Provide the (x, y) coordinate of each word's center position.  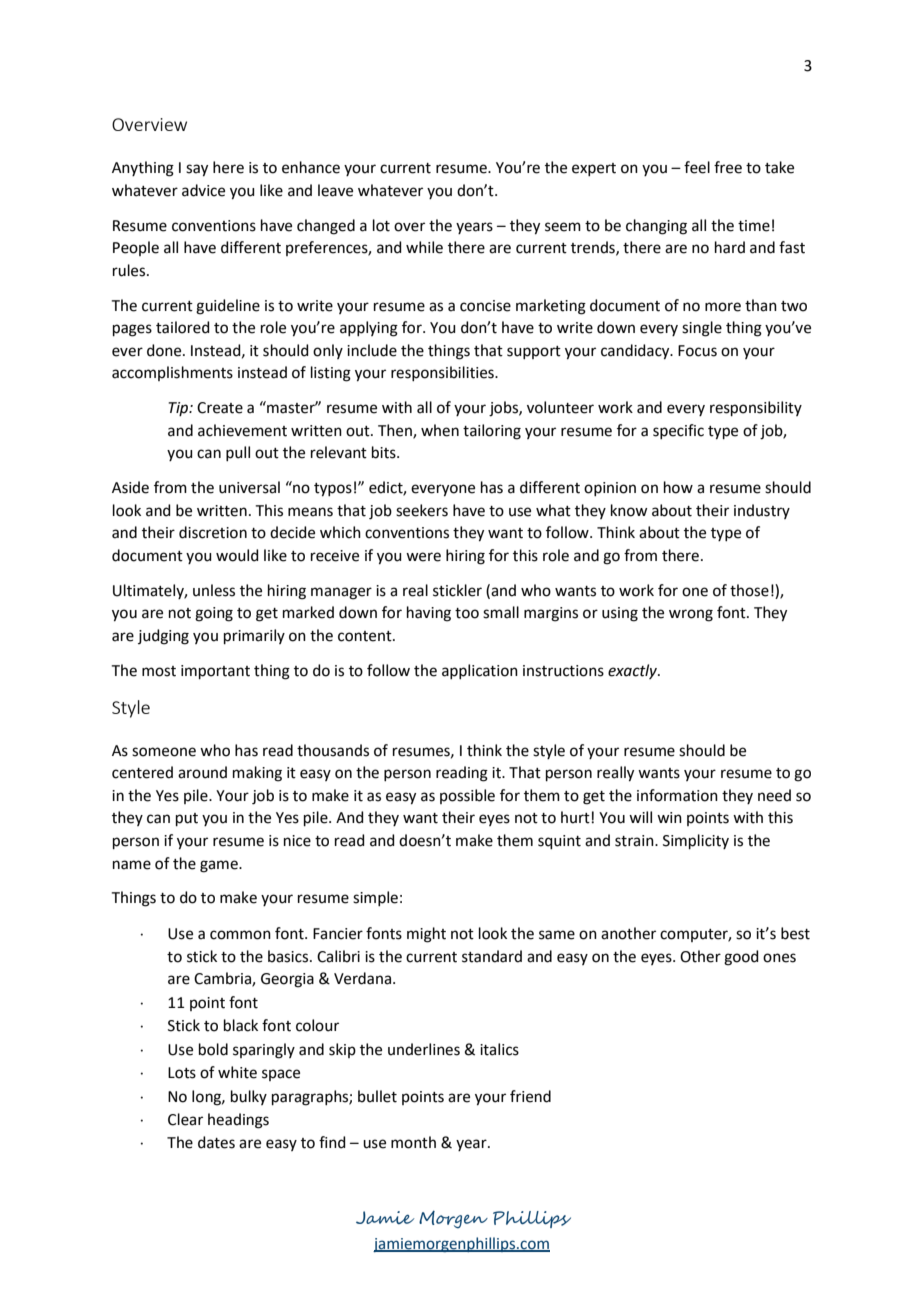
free (728, 167)
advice (203, 190)
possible (467, 796)
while (424, 247)
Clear (185, 1119)
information (677, 795)
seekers (422, 510)
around (202, 772)
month (413, 1142)
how (678, 487)
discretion (213, 532)
